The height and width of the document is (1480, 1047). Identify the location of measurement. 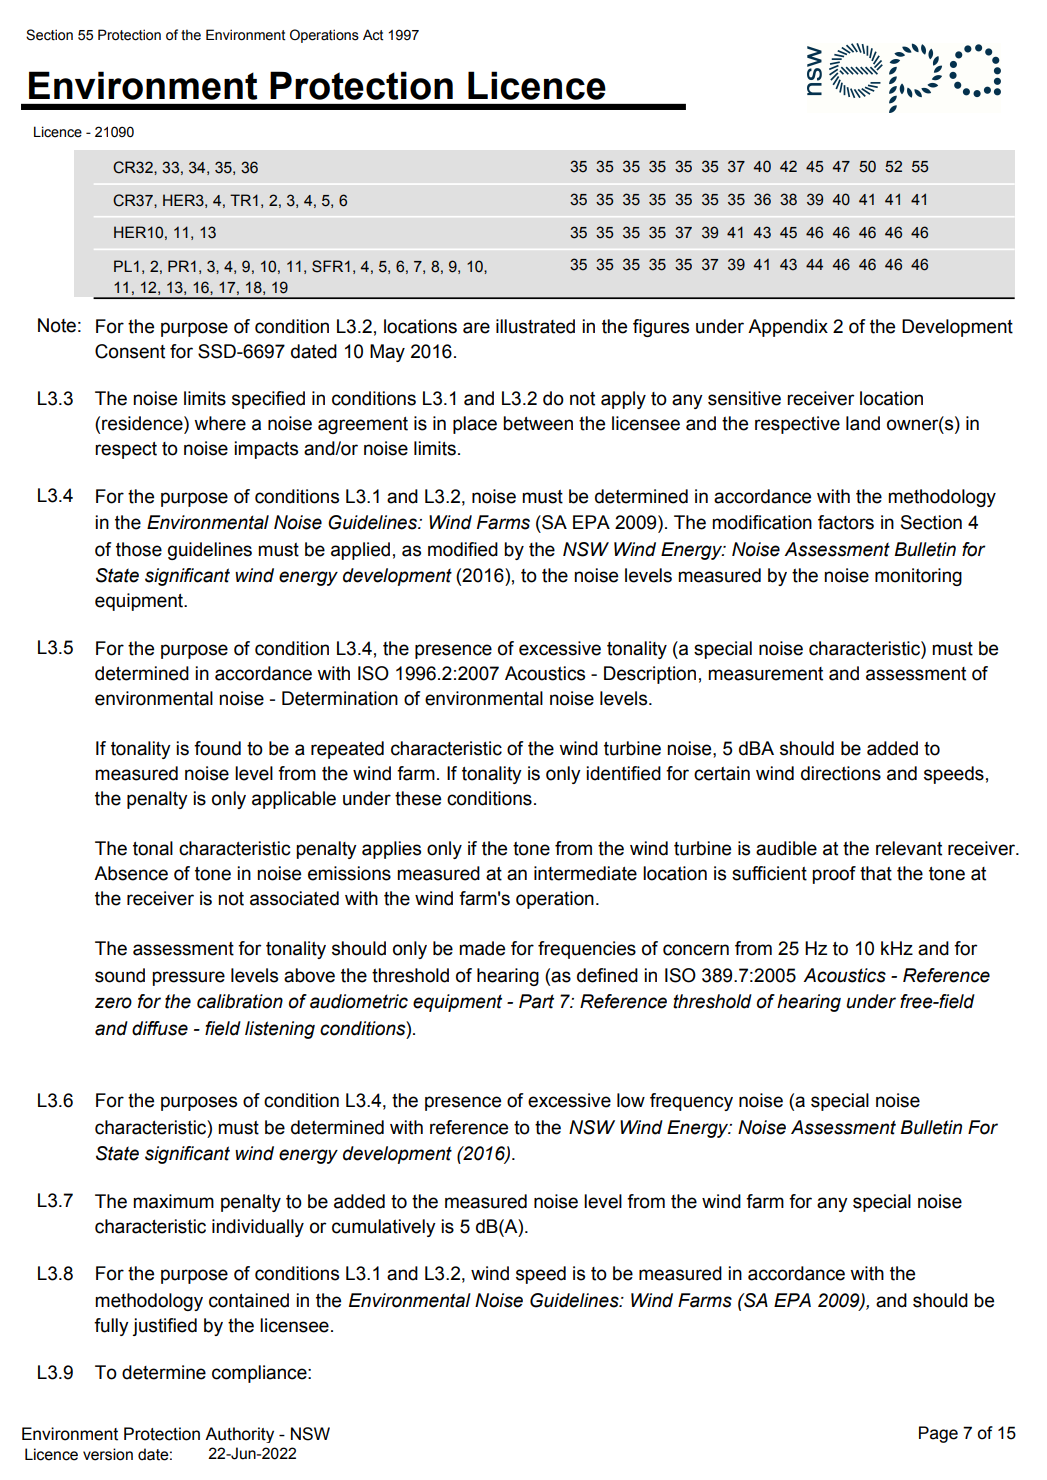
(765, 674).
